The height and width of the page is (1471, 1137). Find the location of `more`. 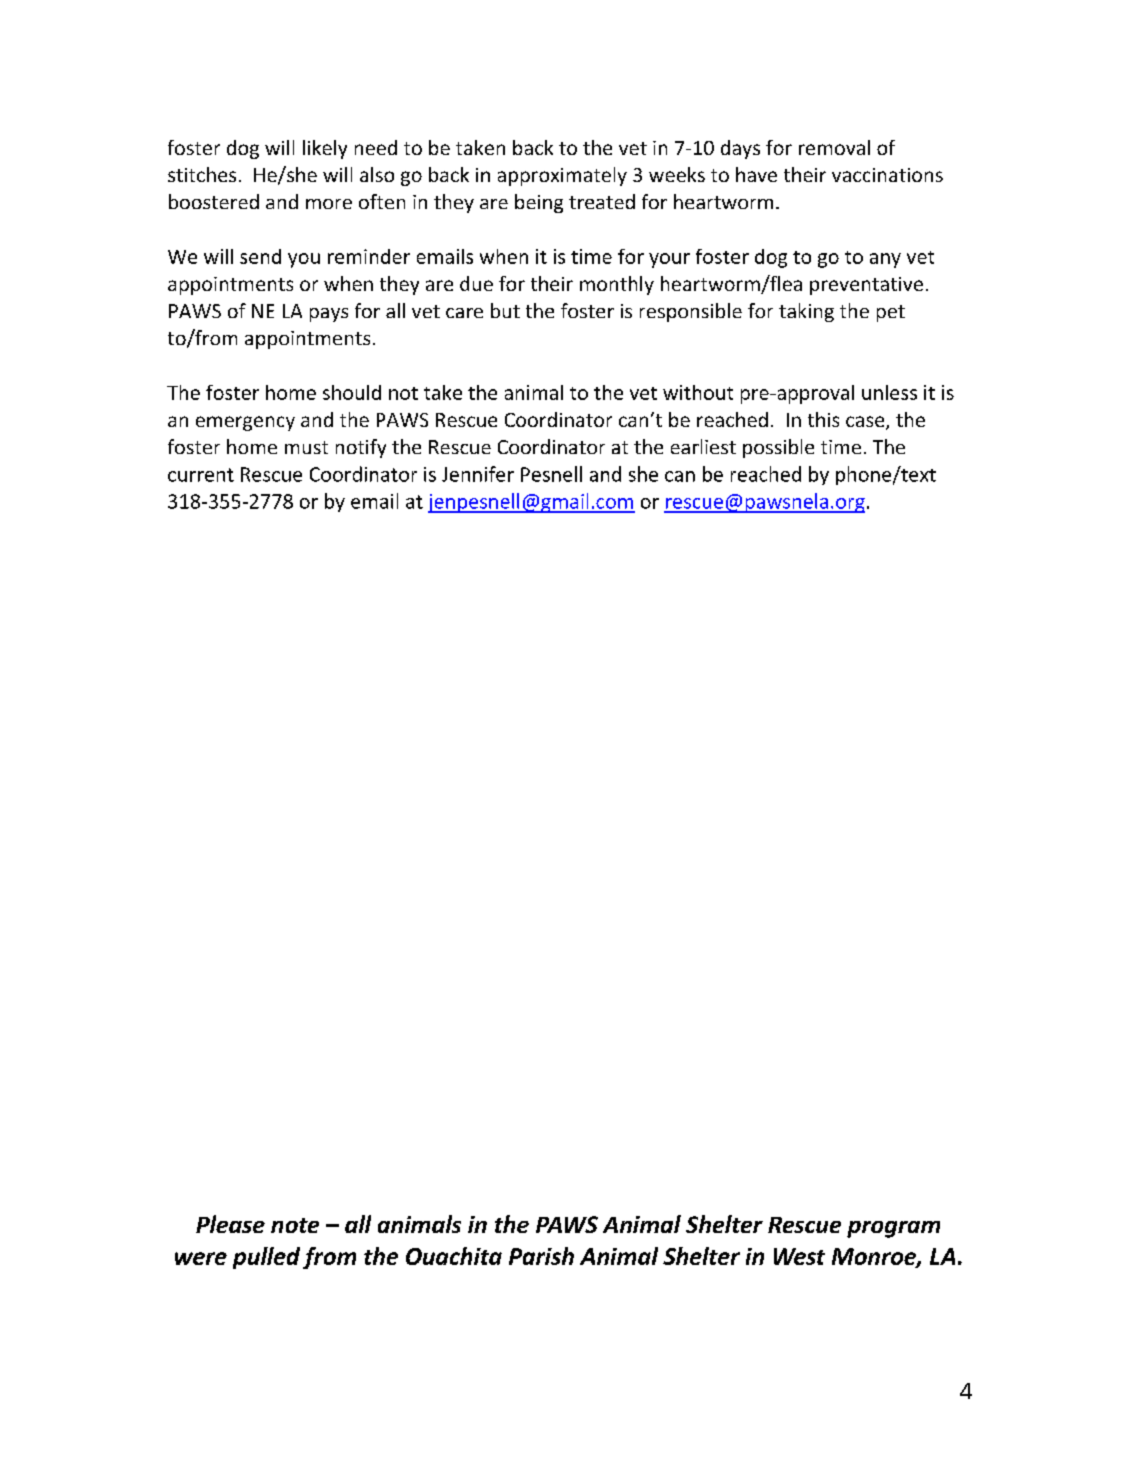

more is located at coordinates (329, 204).
